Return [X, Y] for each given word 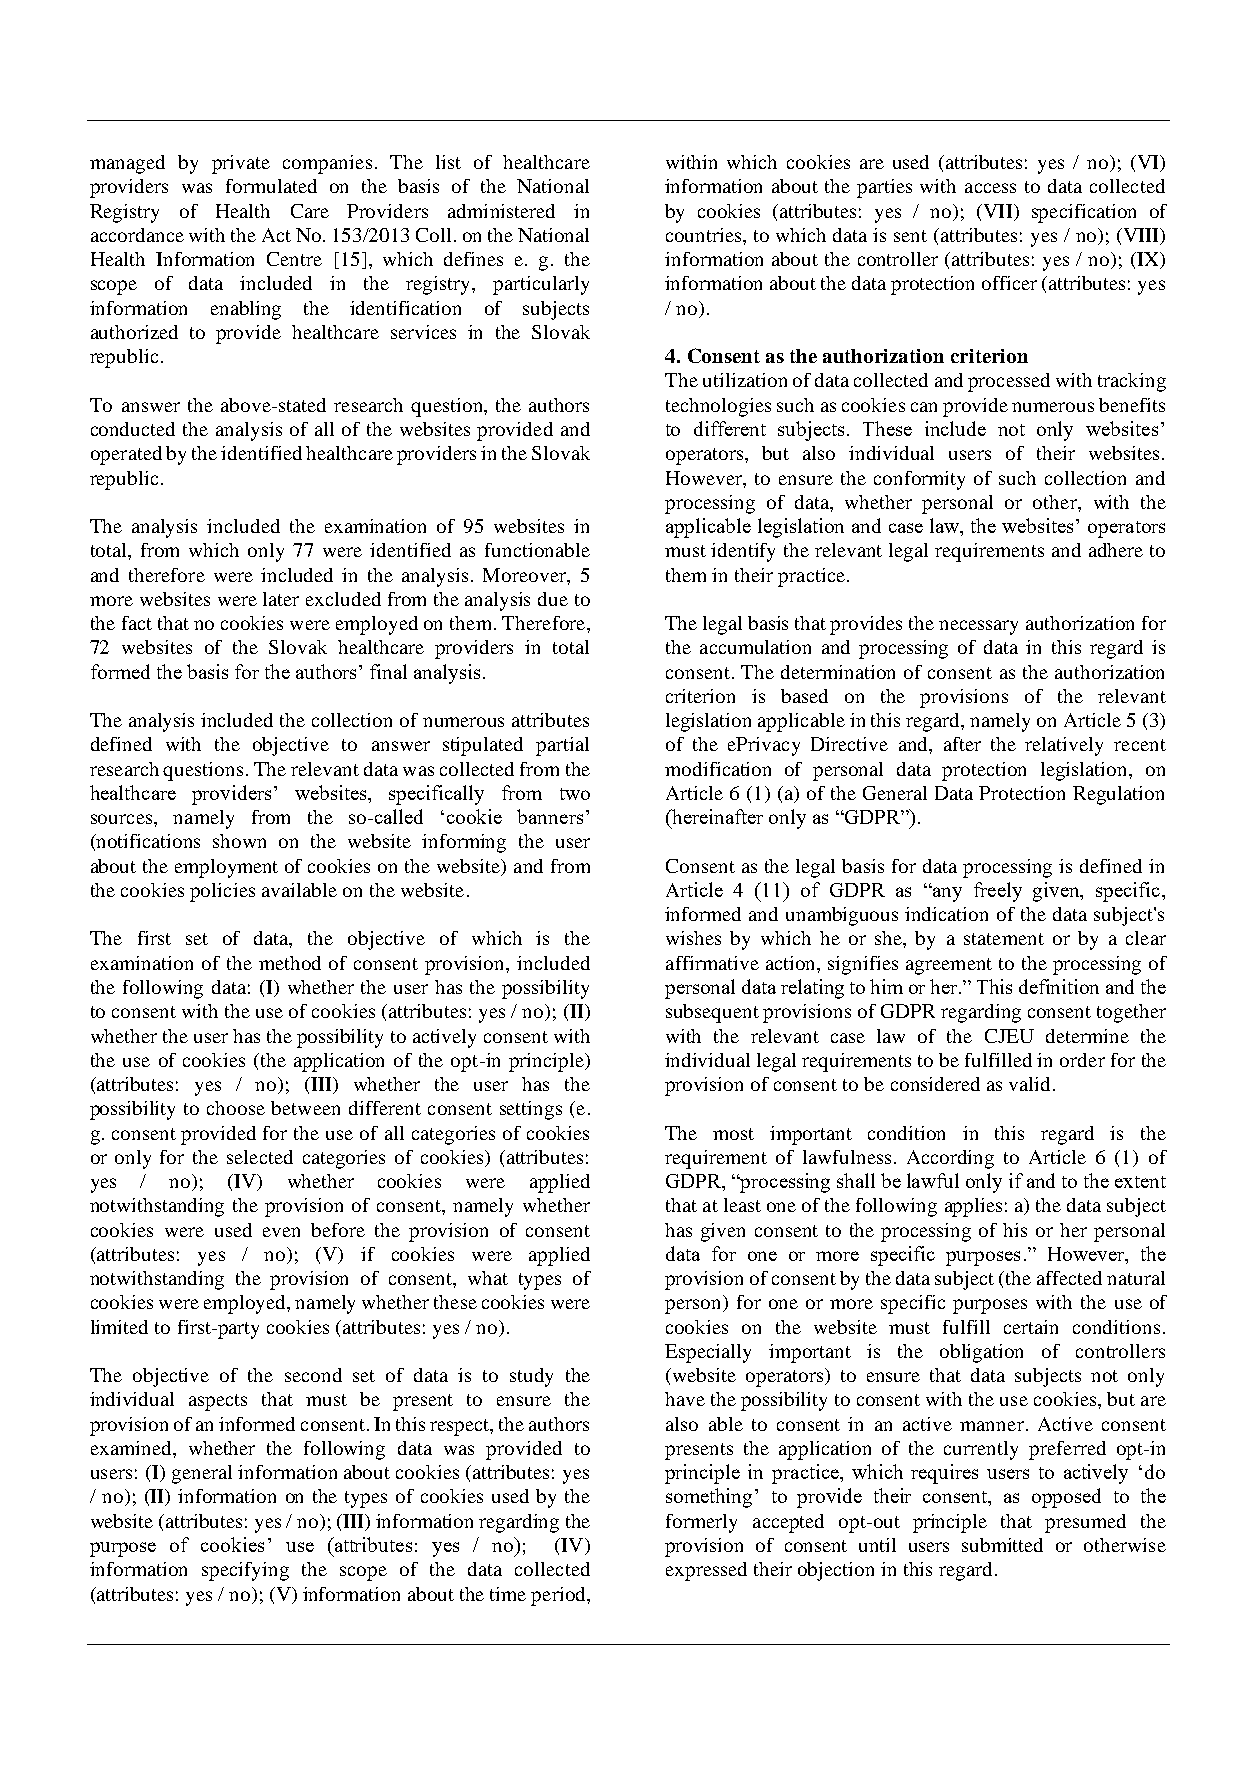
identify [743, 552]
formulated [271, 186]
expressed [706, 1571]
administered [501, 211]
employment [226, 868]
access [990, 188]
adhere [1116, 550]
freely [998, 892]
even [281, 1232]
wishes [693, 938]
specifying [245, 1571]
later [281, 599]
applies [973, 1207]
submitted [1002, 1545]
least [742, 1205]
